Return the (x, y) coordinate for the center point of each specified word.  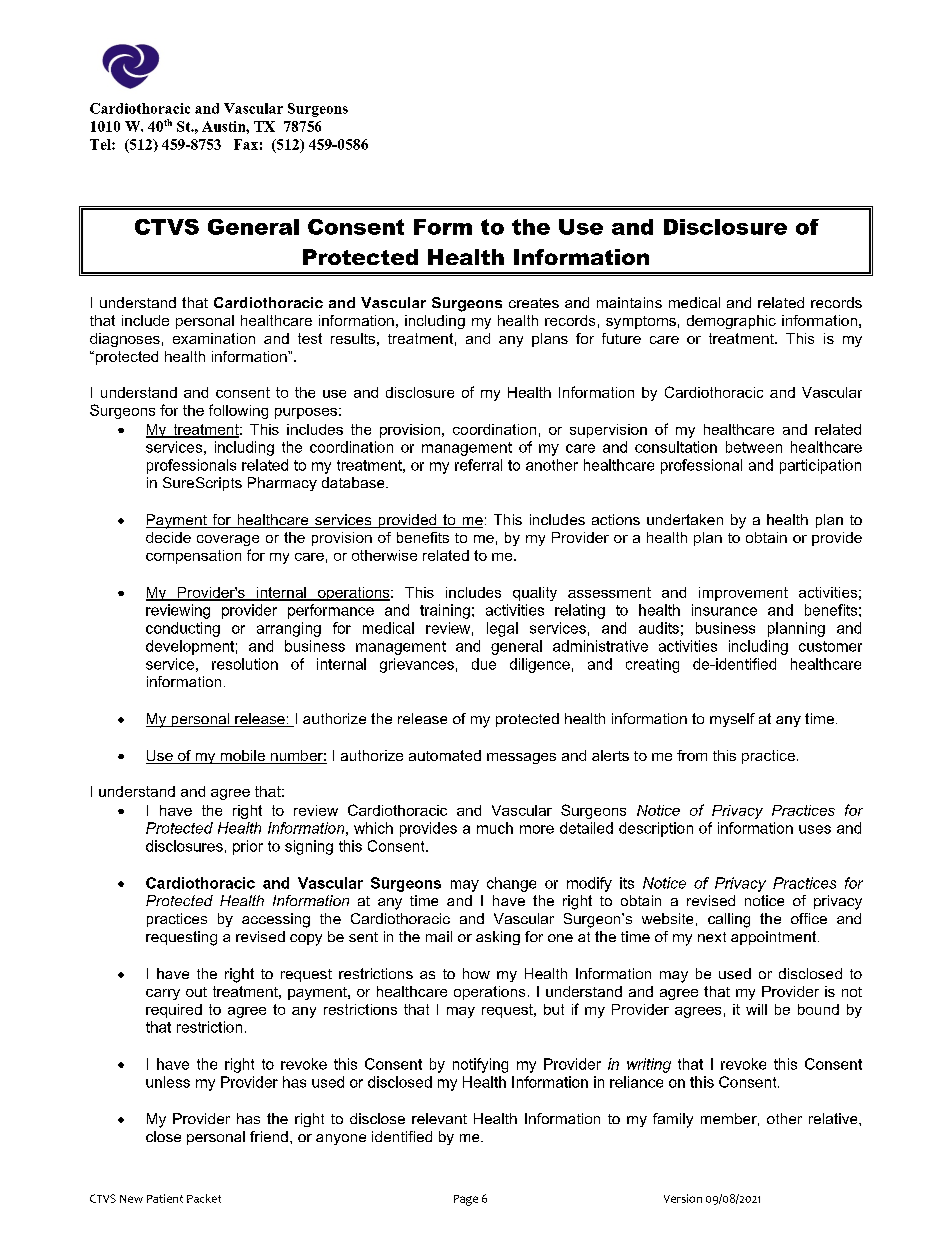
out (196, 992)
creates (534, 303)
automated (445, 755)
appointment (775, 938)
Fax (246, 144)
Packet (204, 1198)
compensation (193, 557)
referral (478, 465)
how (476, 973)
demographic (731, 322)
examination (214, 338)
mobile (242, 757)
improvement (743, 594)
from (692, 755)
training (445, 611)
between (754, 447)
